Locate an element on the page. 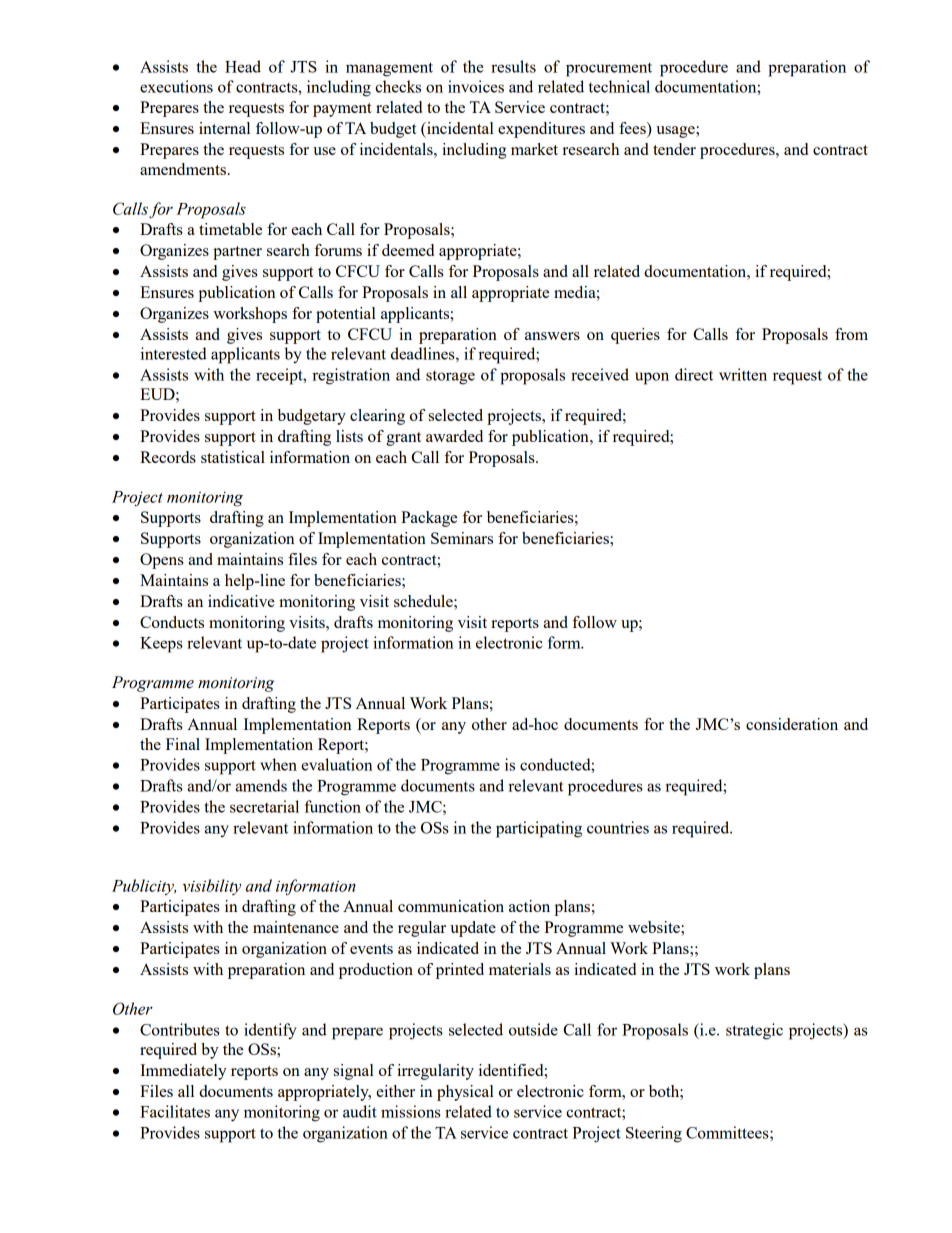 The height and width of the document is (1233, 952). internal is located at coordinates (224, 128).
